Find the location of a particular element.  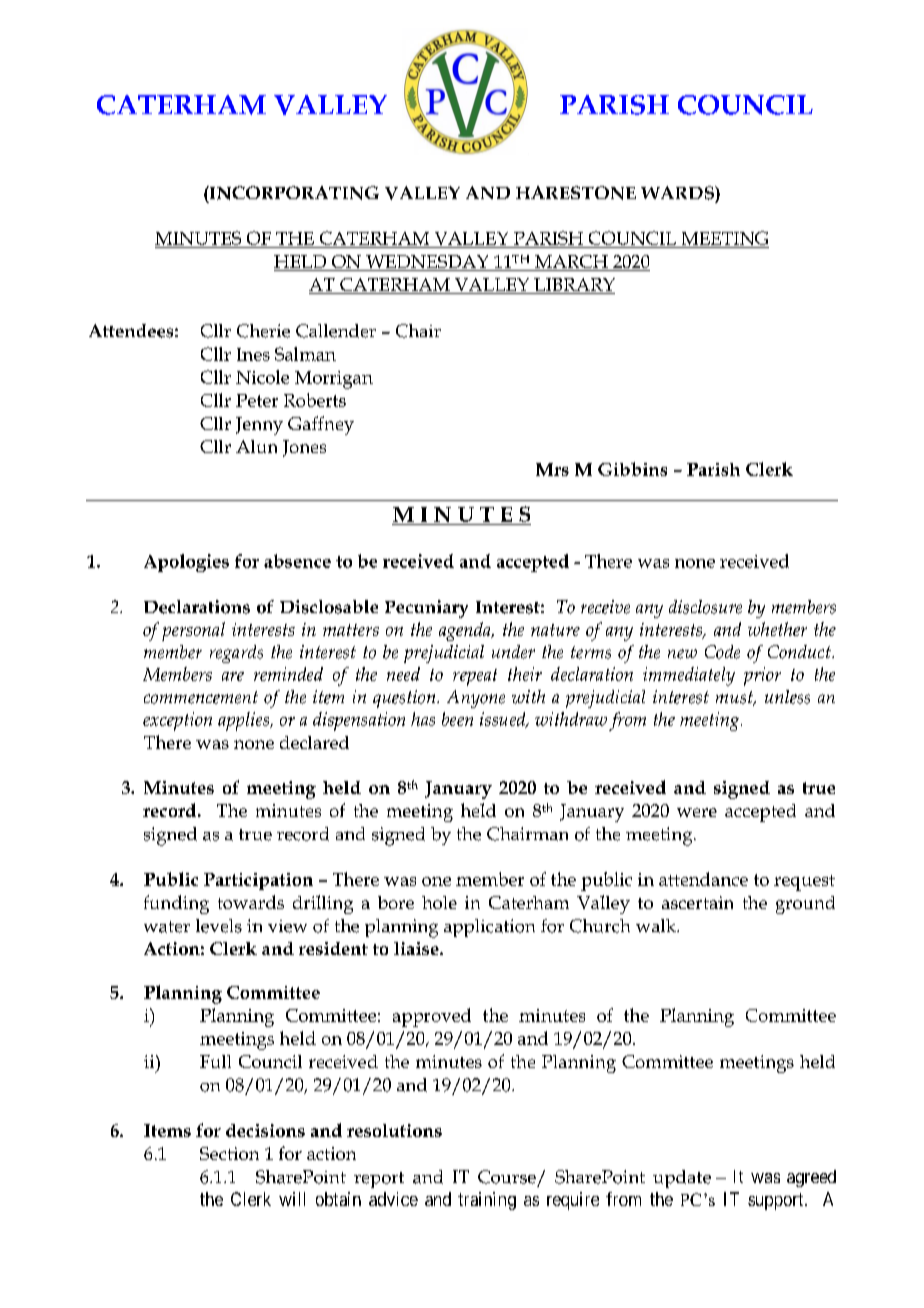

must is located at coordinates (736, 698).
